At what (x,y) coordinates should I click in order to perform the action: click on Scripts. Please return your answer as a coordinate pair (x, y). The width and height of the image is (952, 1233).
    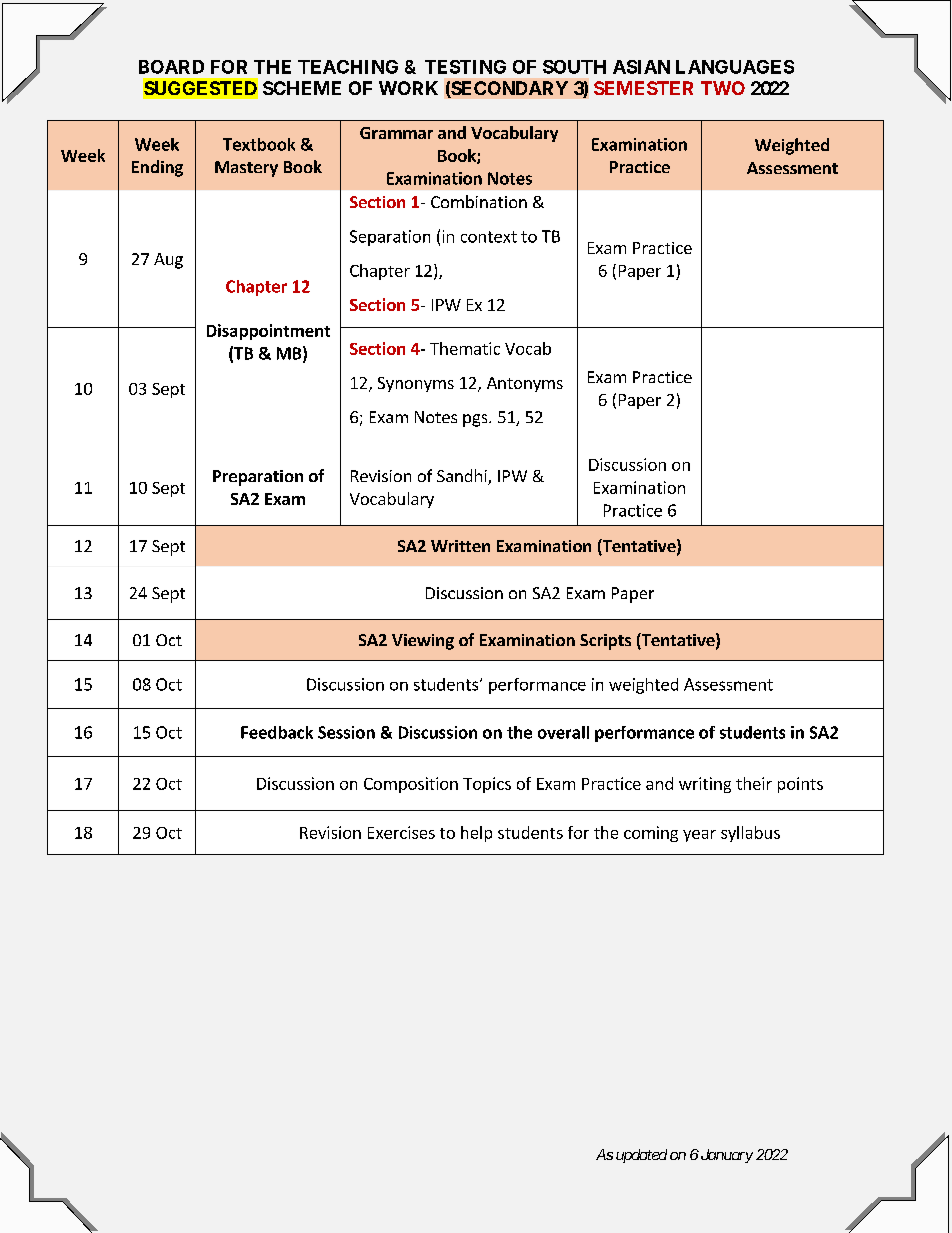
    Looking at the image, I should click on (605, 642).
